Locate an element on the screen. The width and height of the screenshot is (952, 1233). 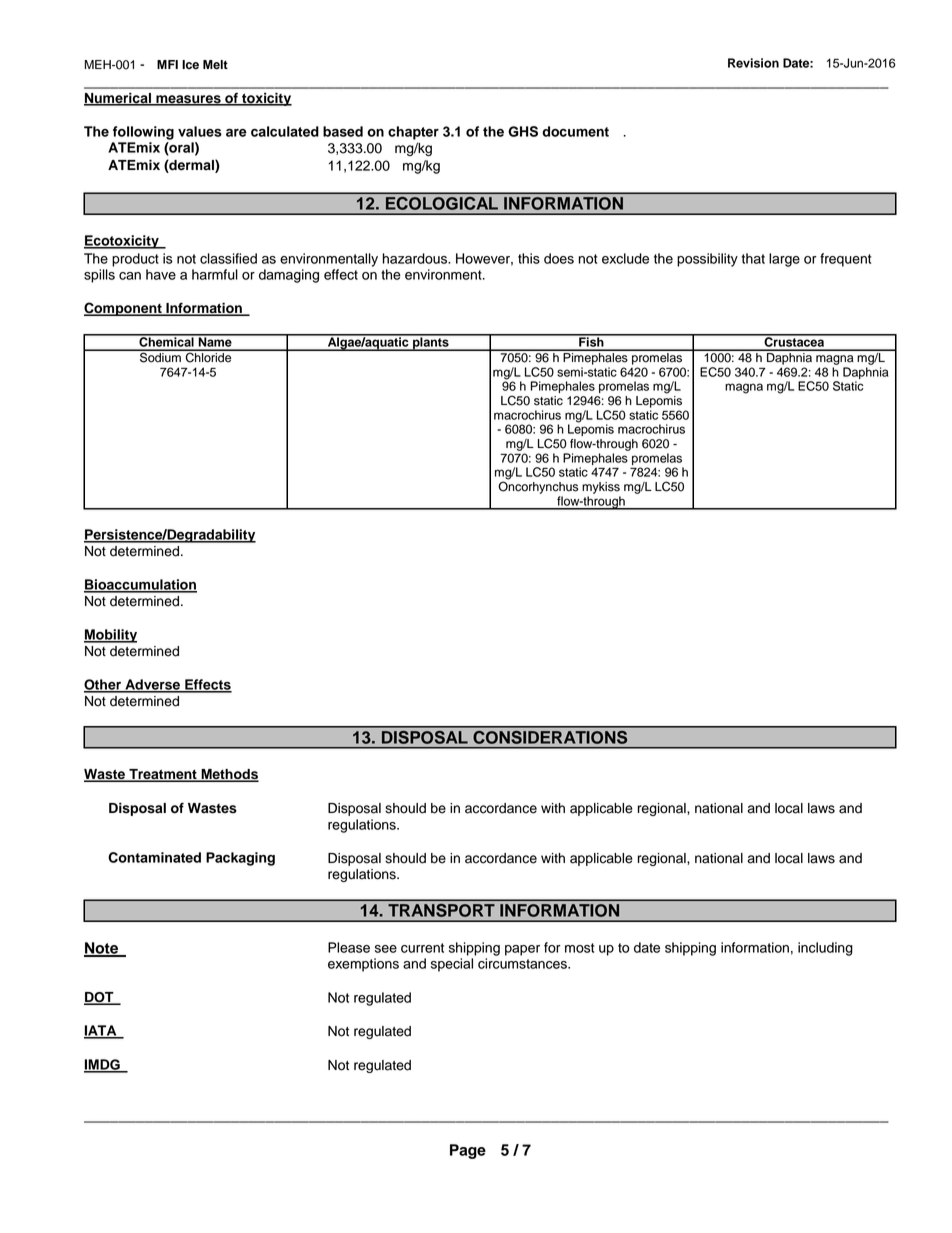
Revision is located at coordinates (753, 63).
